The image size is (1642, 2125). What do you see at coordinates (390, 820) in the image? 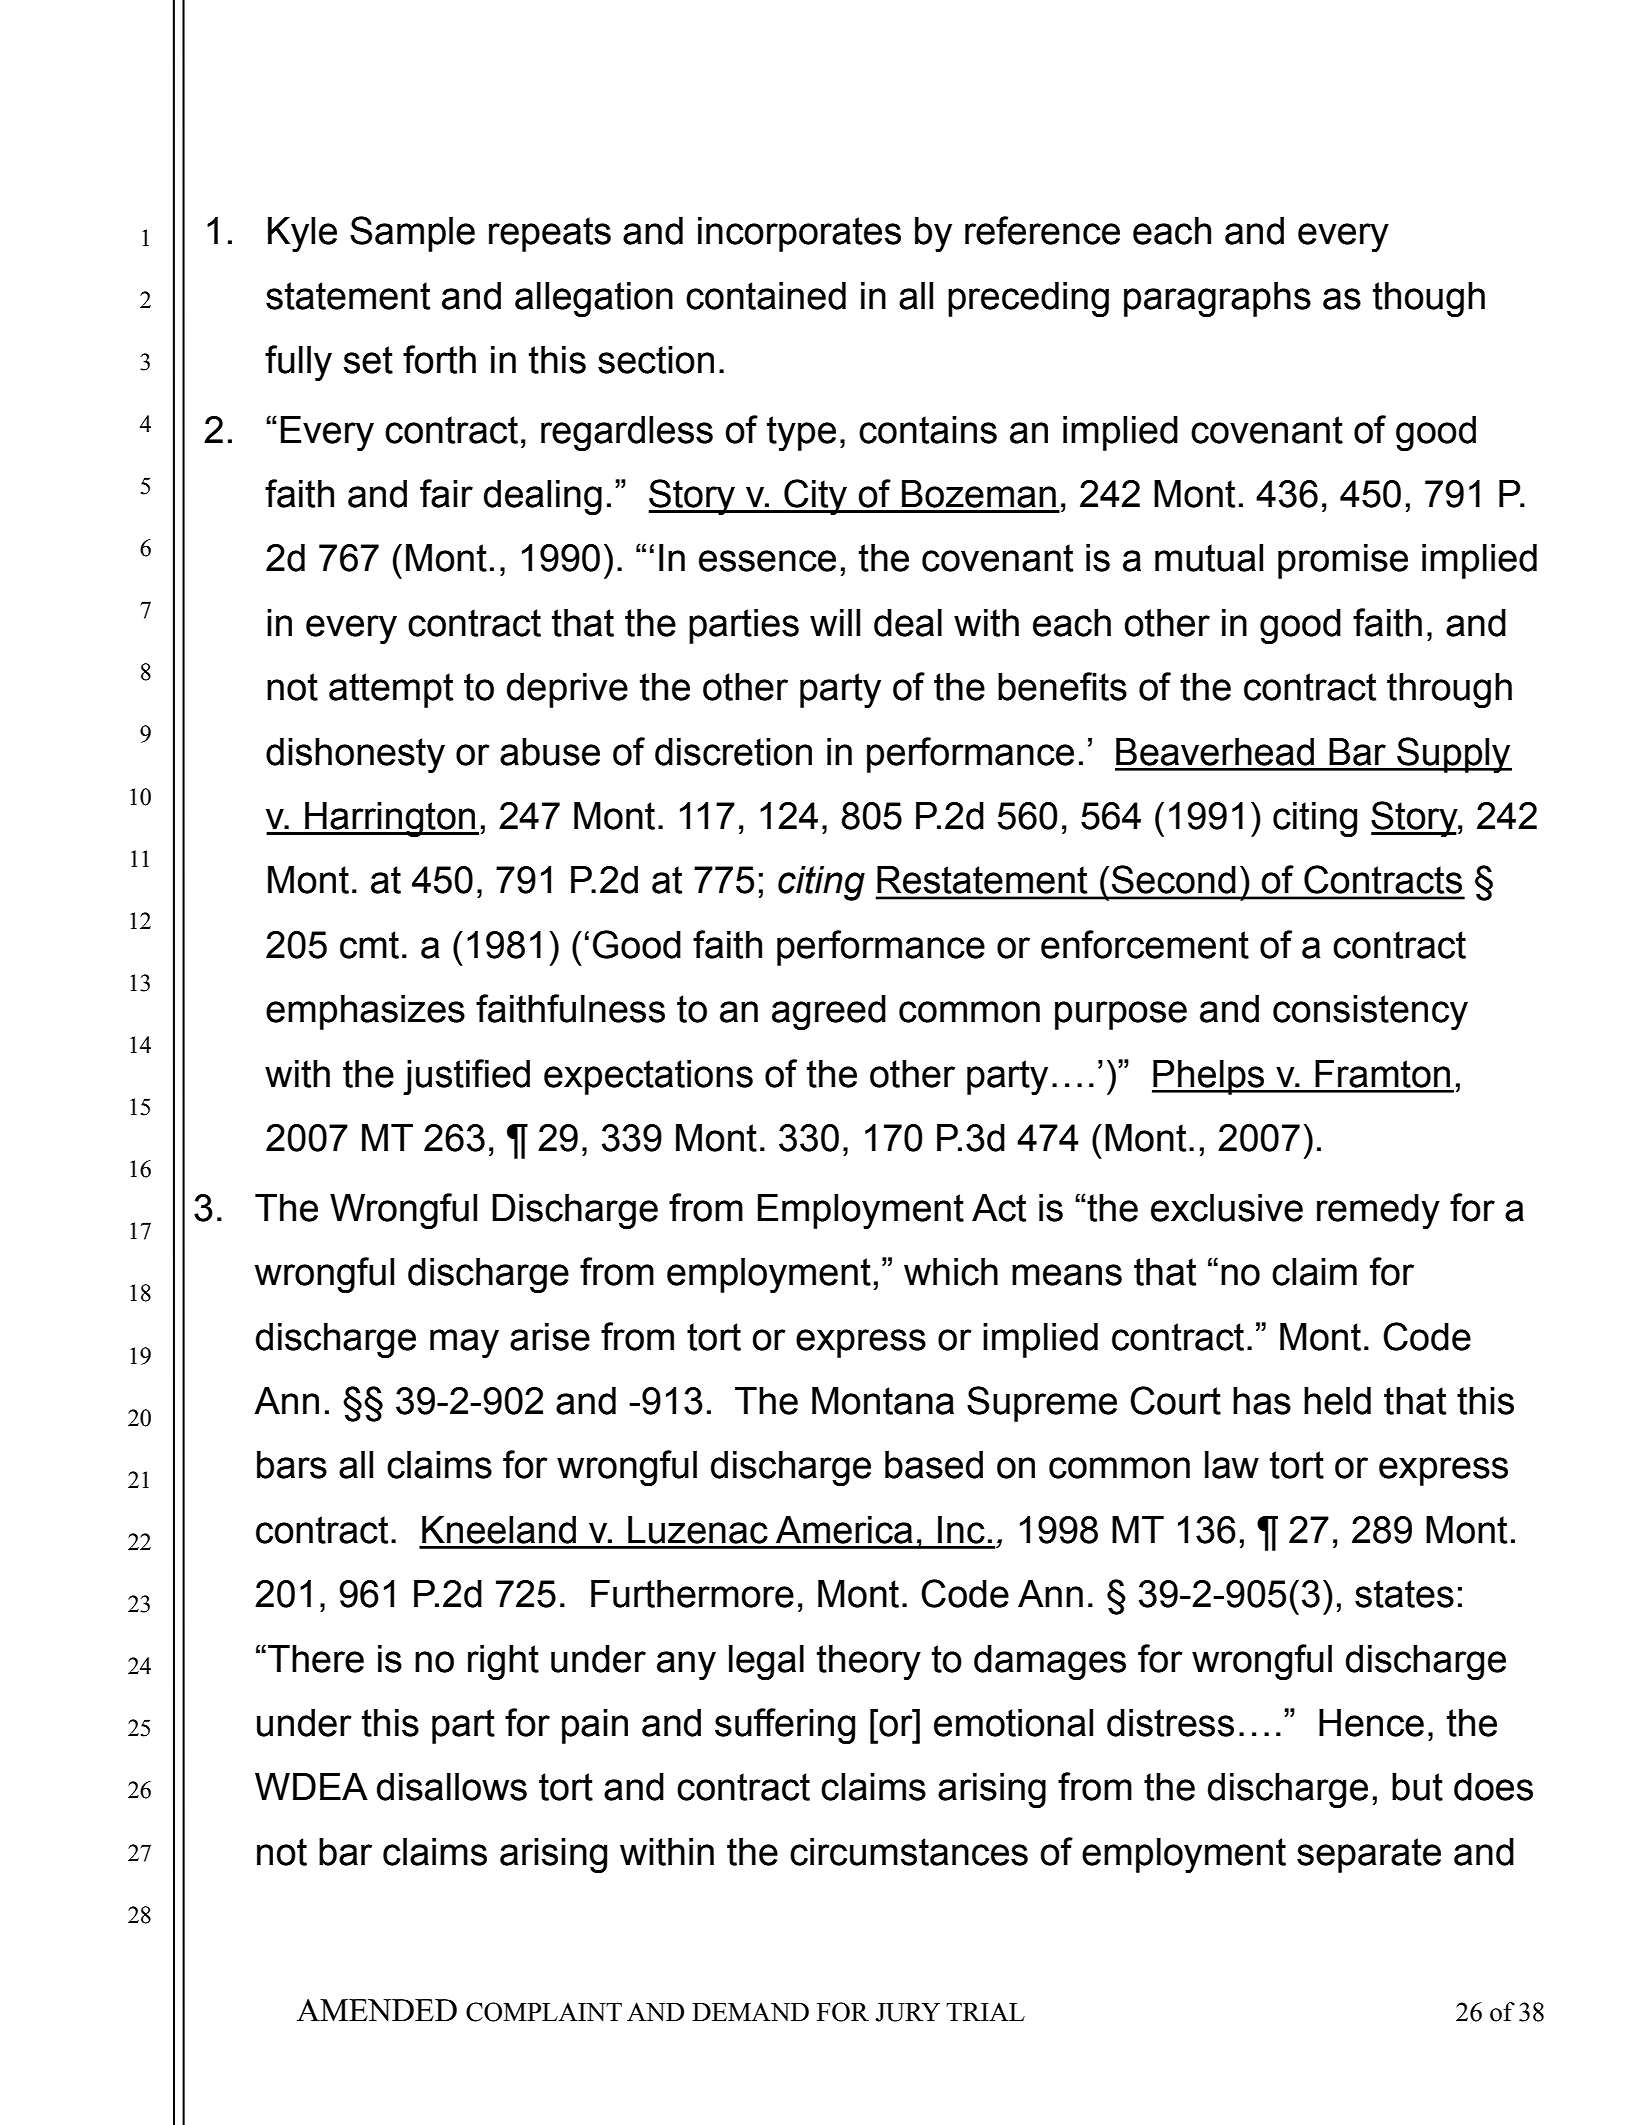
I see `Harrington` at bounding box center [390, 820].
